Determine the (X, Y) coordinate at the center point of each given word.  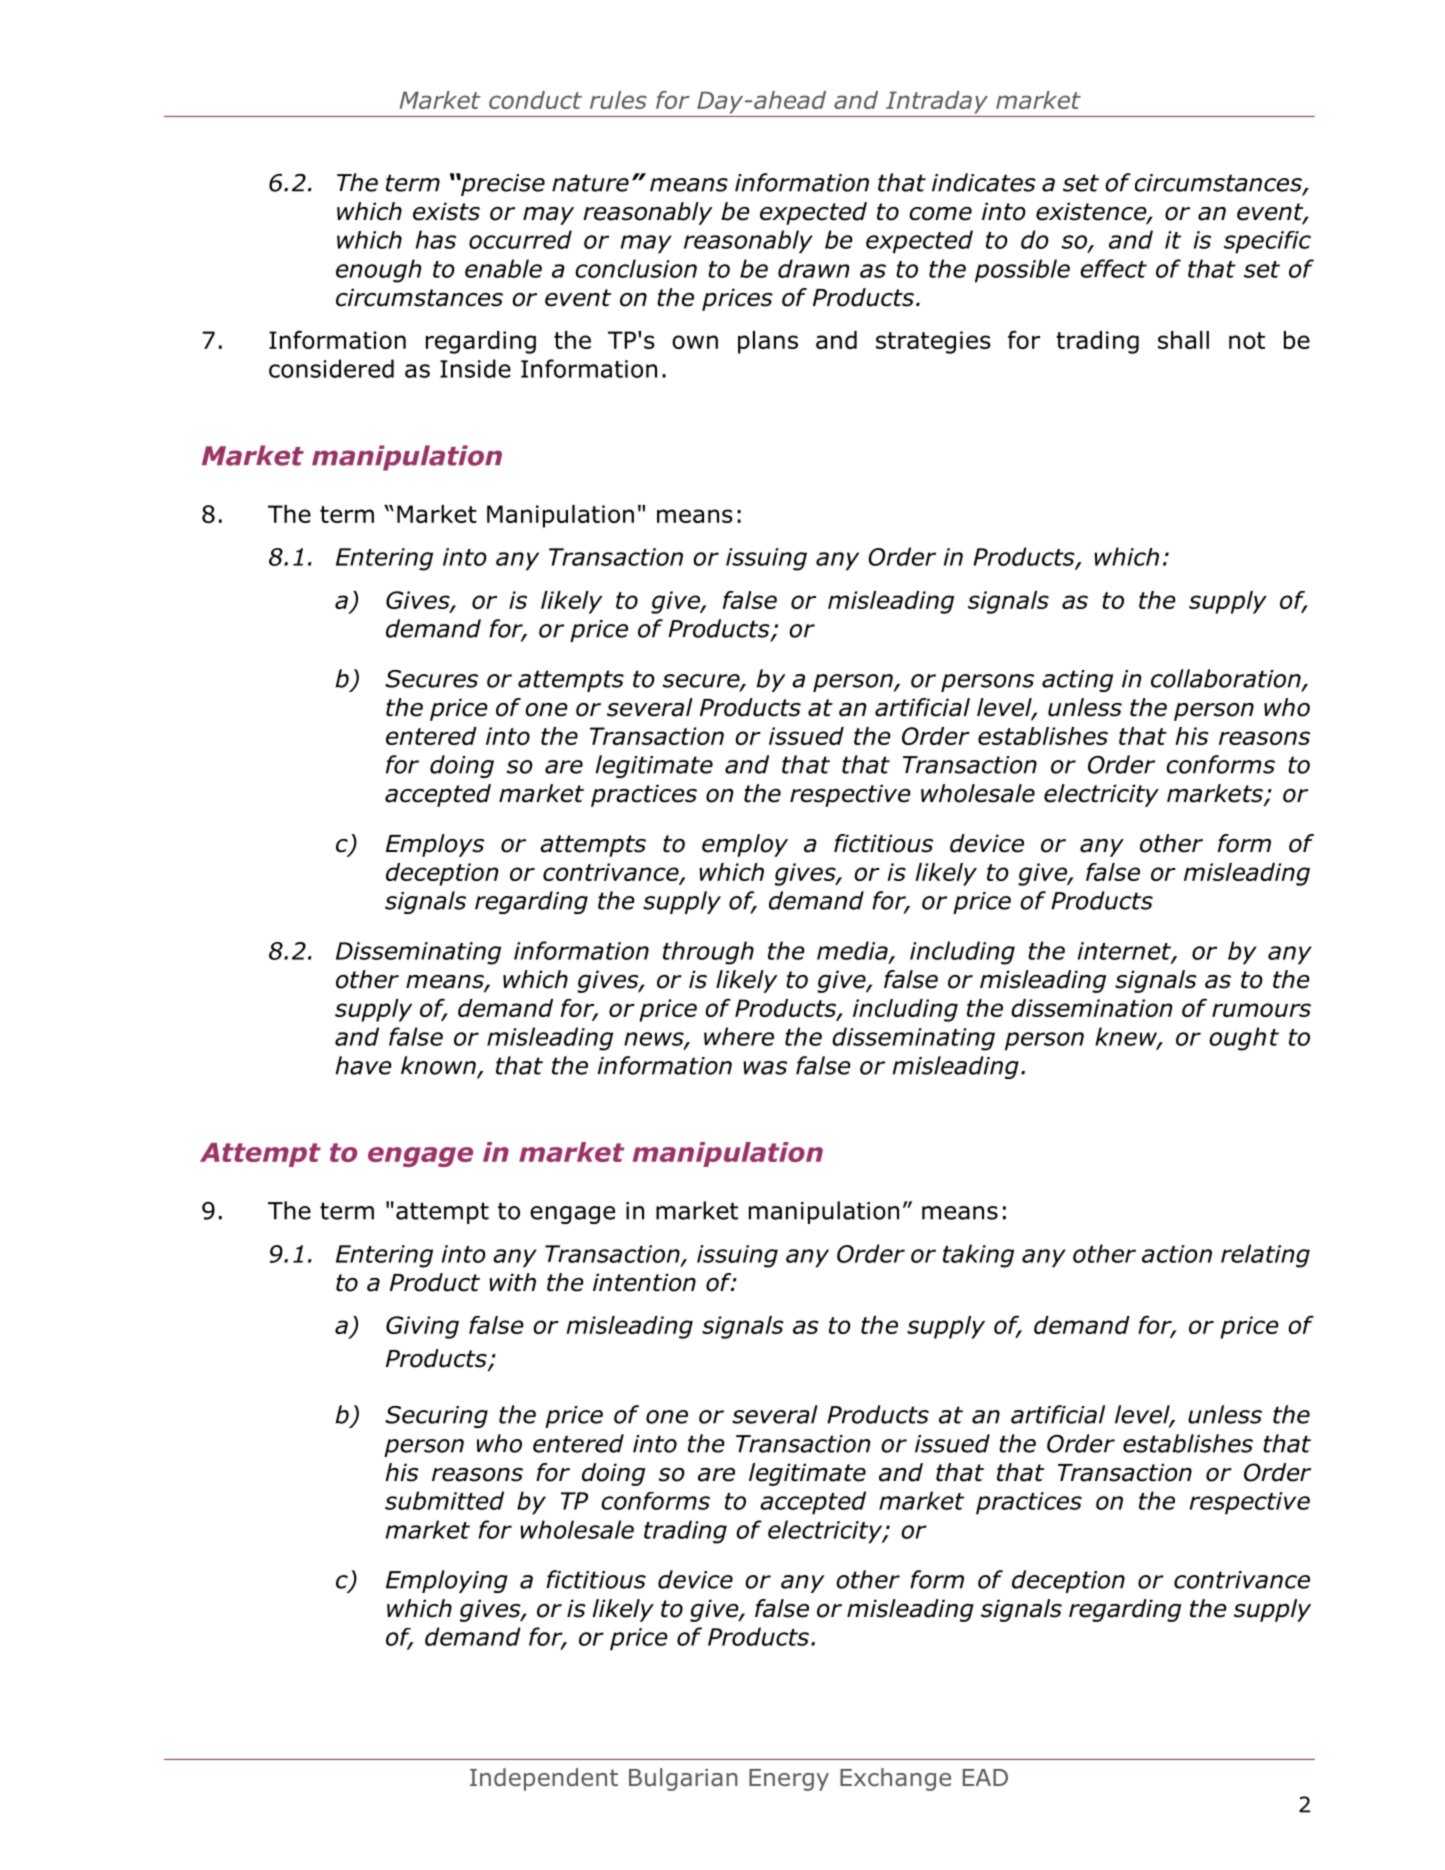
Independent (544, 1779)
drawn (814, 268)
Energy (789, 1780)
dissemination (1091, 1008)
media (853, 951)
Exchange (895, 1779)
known (438, 1065)
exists (446, 211)
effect (1113, 268)
